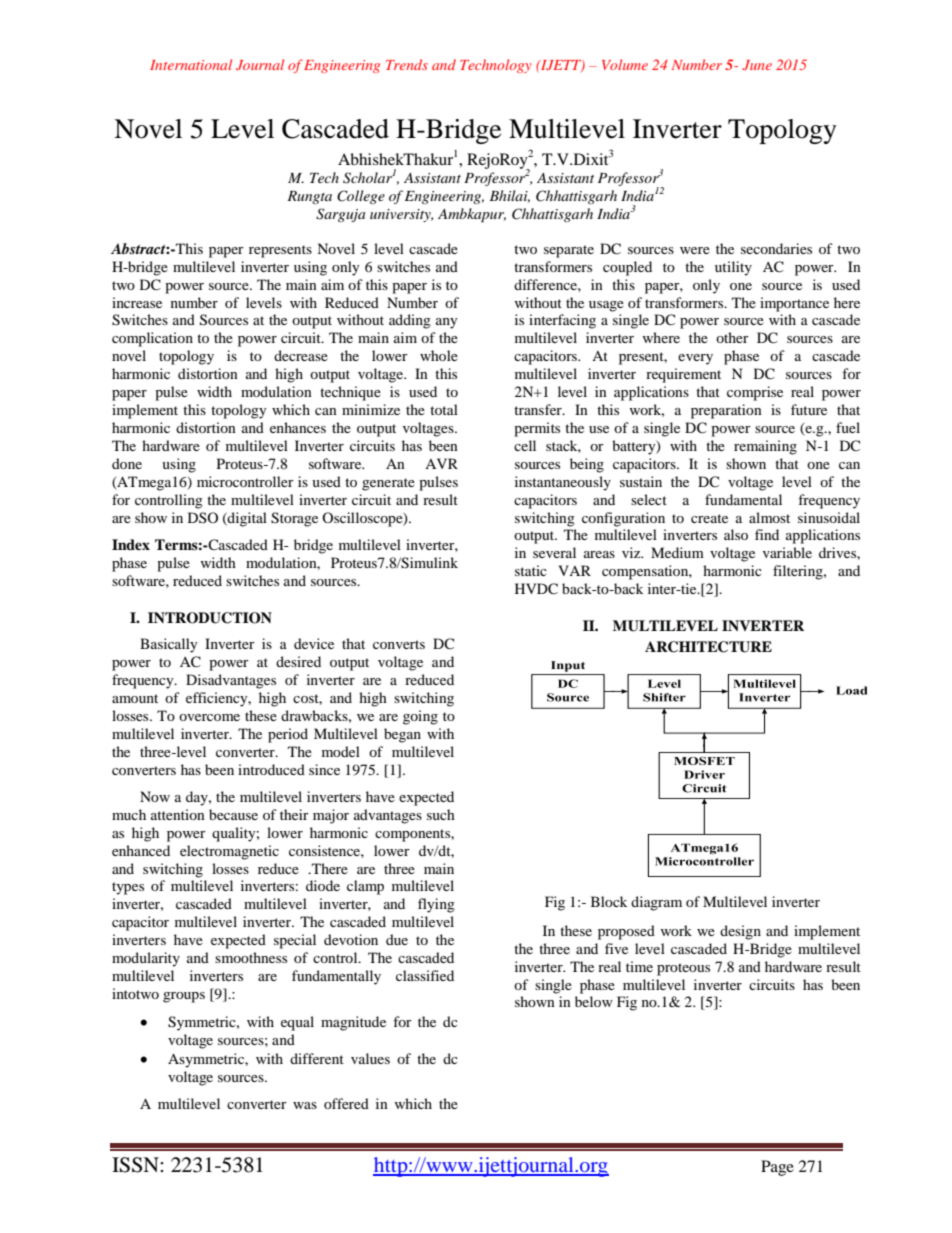  I want to click on Volume, so click(625, 64).
